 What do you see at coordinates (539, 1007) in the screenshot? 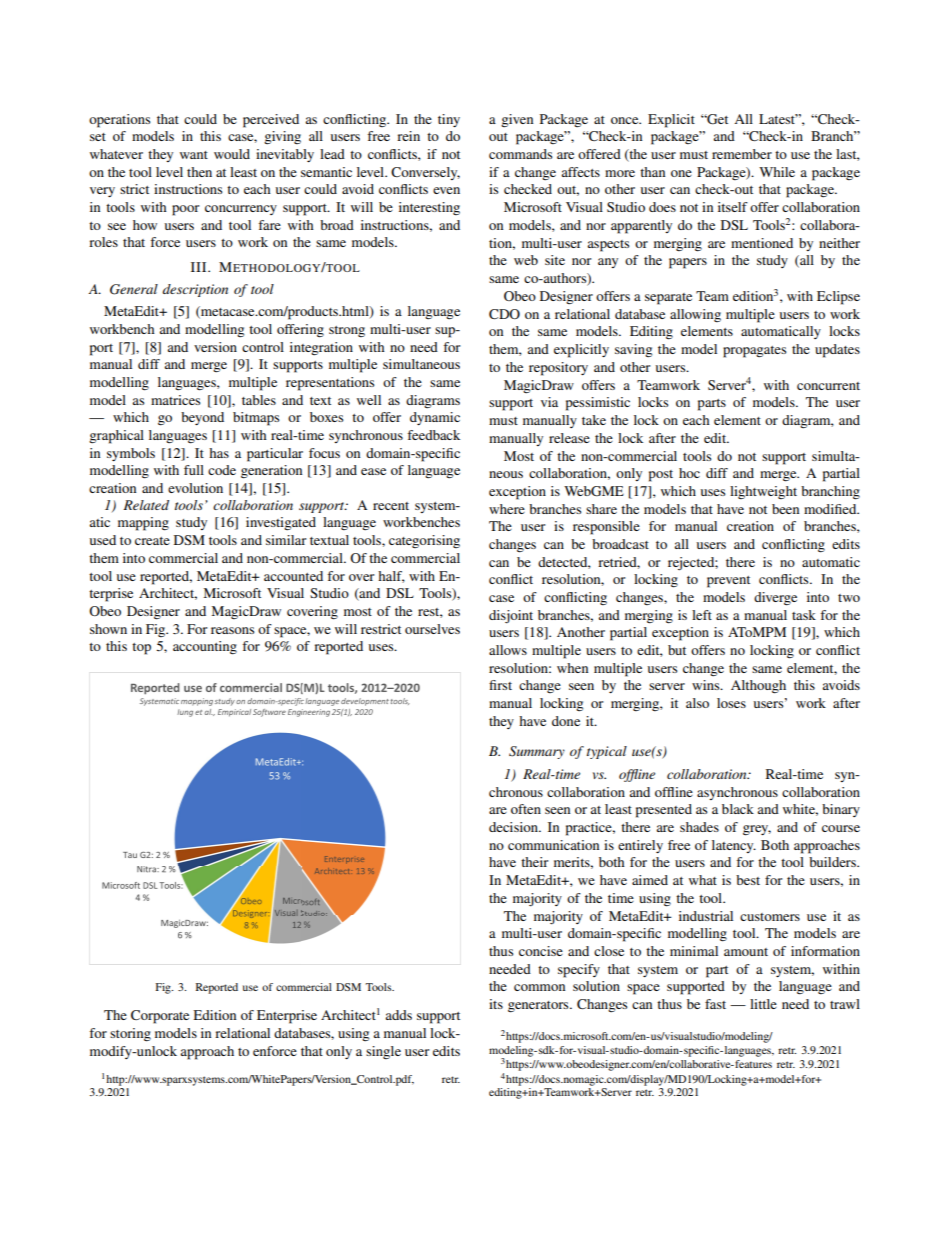
I see `generators` at bounding box center [539, 1007].
